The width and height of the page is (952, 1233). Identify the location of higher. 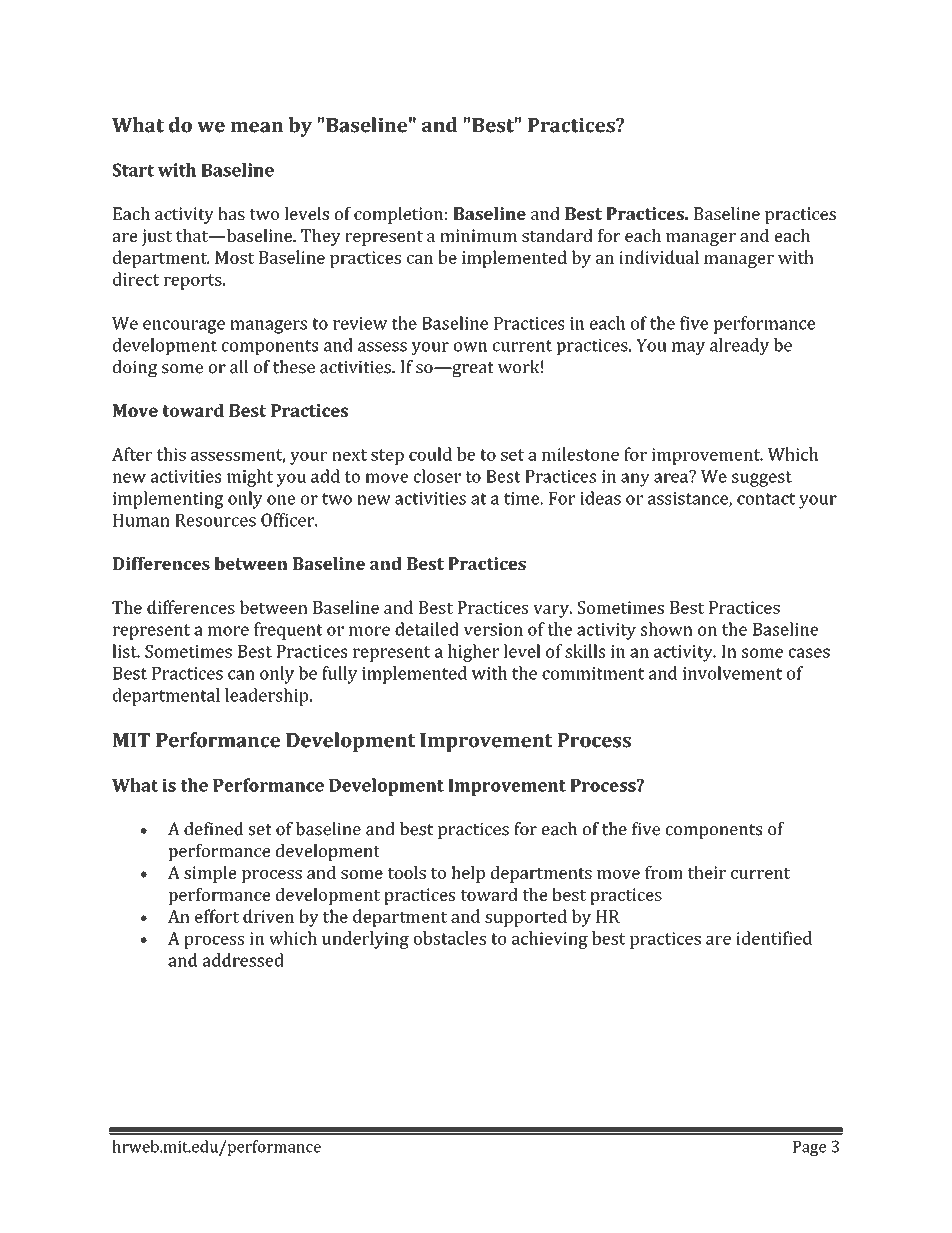
(473, 653).
